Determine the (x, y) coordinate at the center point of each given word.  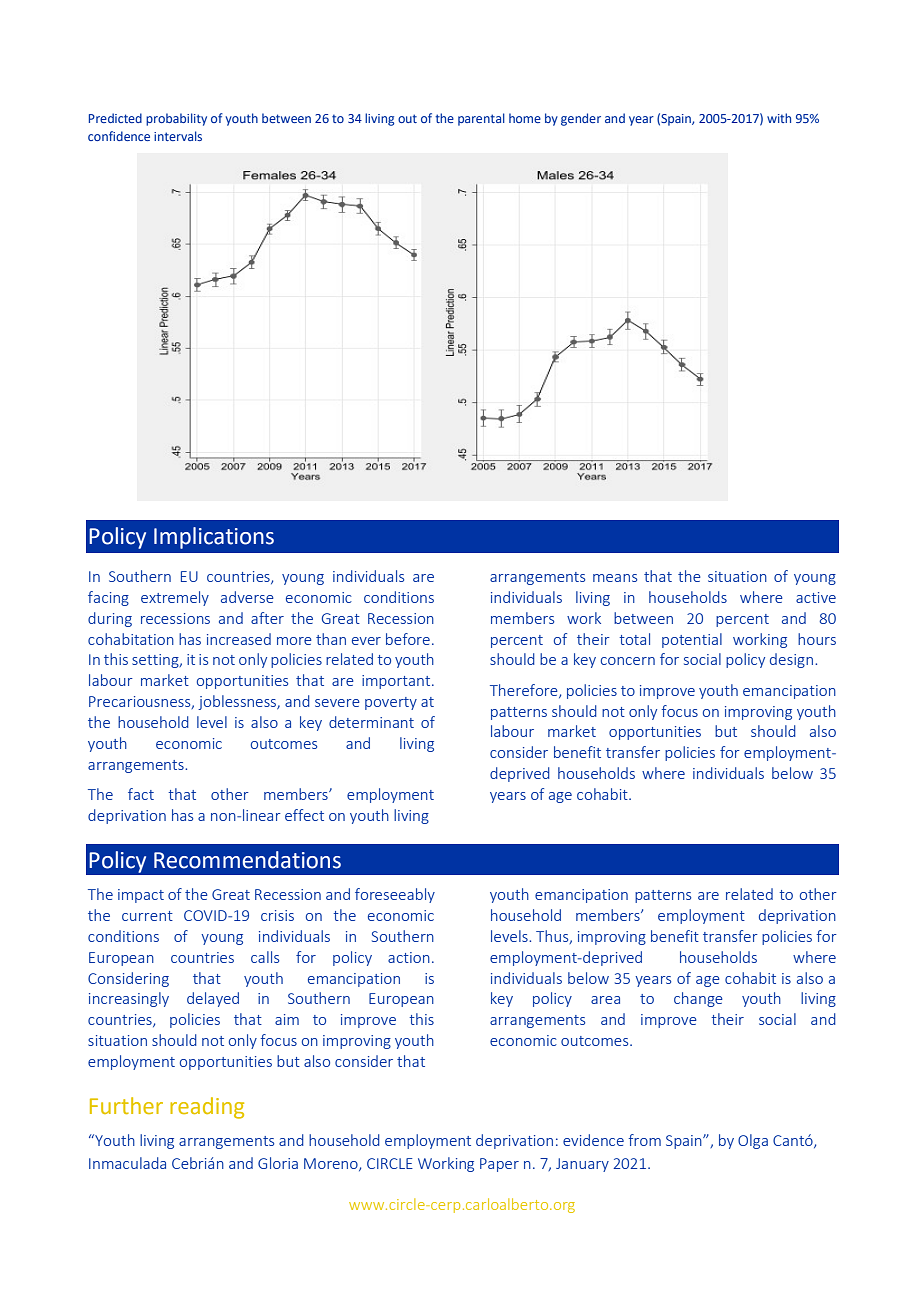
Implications (214, 538)
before (408, 639)
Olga (753, 1141)
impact (141, 896)
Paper (499, 1165)
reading (207, 1108)
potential (692, 640)
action (409, 957)
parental (481, 119)
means (615, 578)
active (816, 597)
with (779, 118)
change (698, 999)
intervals (178, 136)
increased (239, 639)
